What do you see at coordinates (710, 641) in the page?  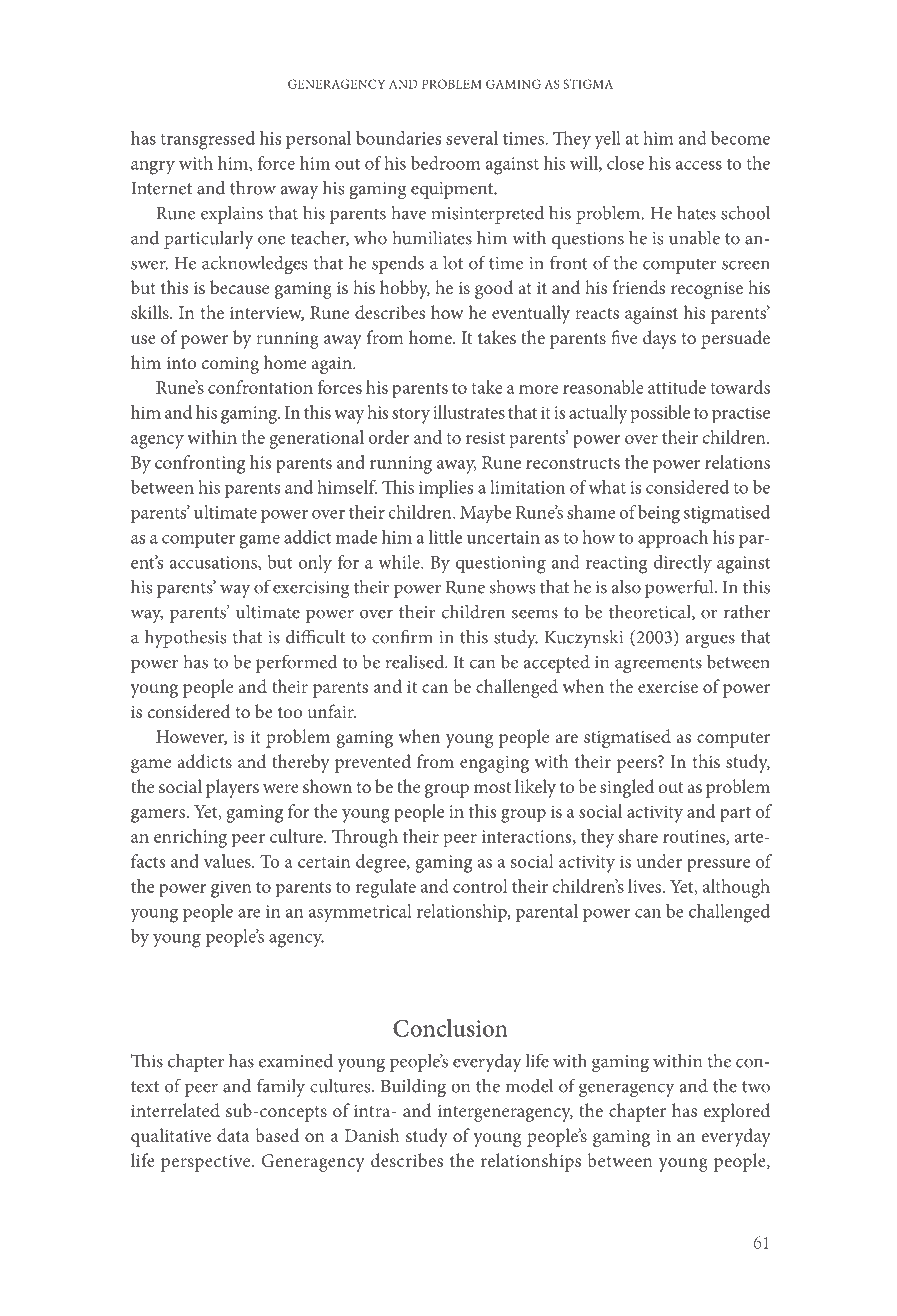 I see `argues` at bounding box center [710, 641].
